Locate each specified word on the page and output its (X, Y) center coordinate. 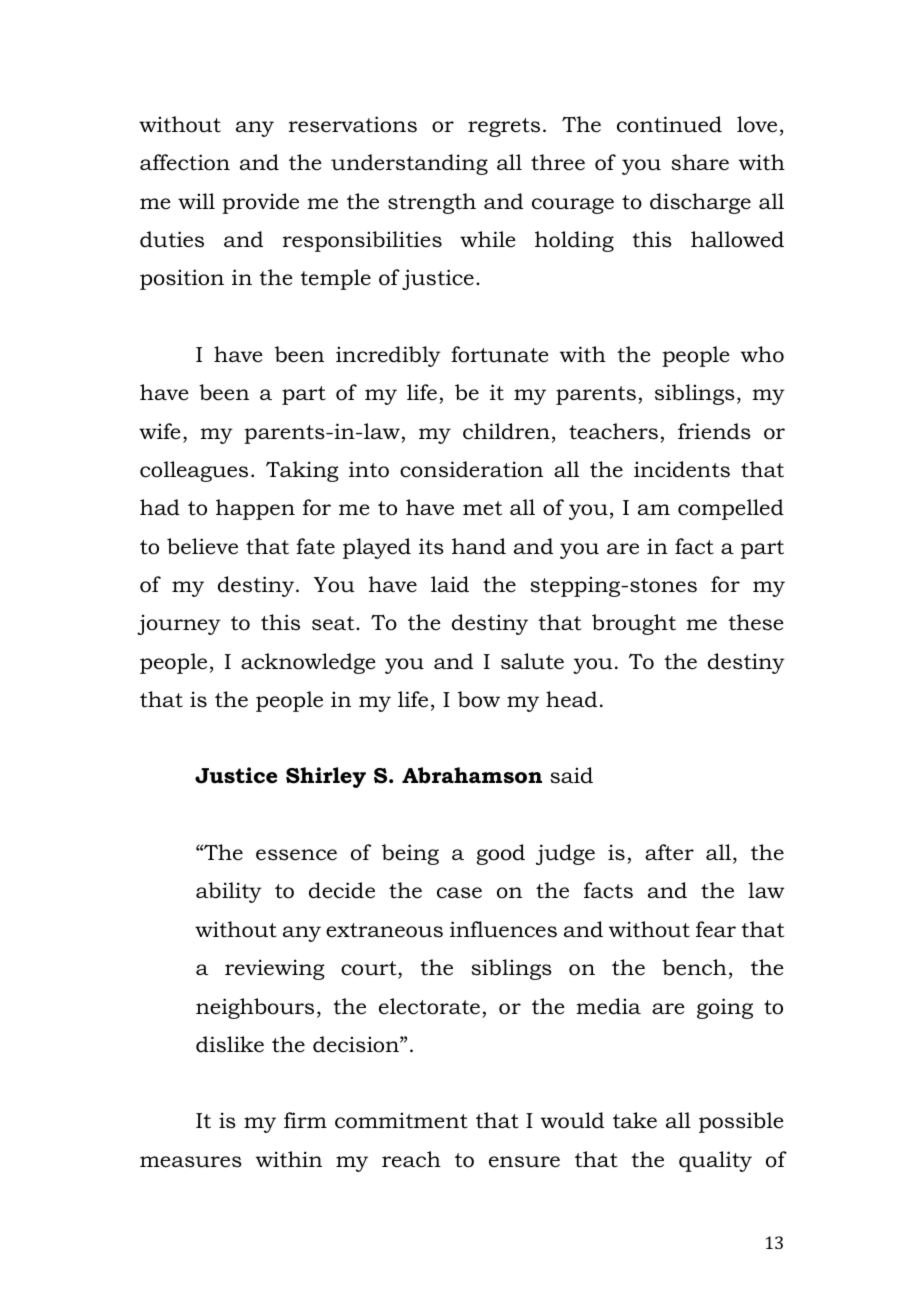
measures (191, 1162)
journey (179, 624)
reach (411, 1159)
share (700, 162)
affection (185, 162)
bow (479, 699)
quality (715, 1161)
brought (634, 624)
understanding (409, 164)
